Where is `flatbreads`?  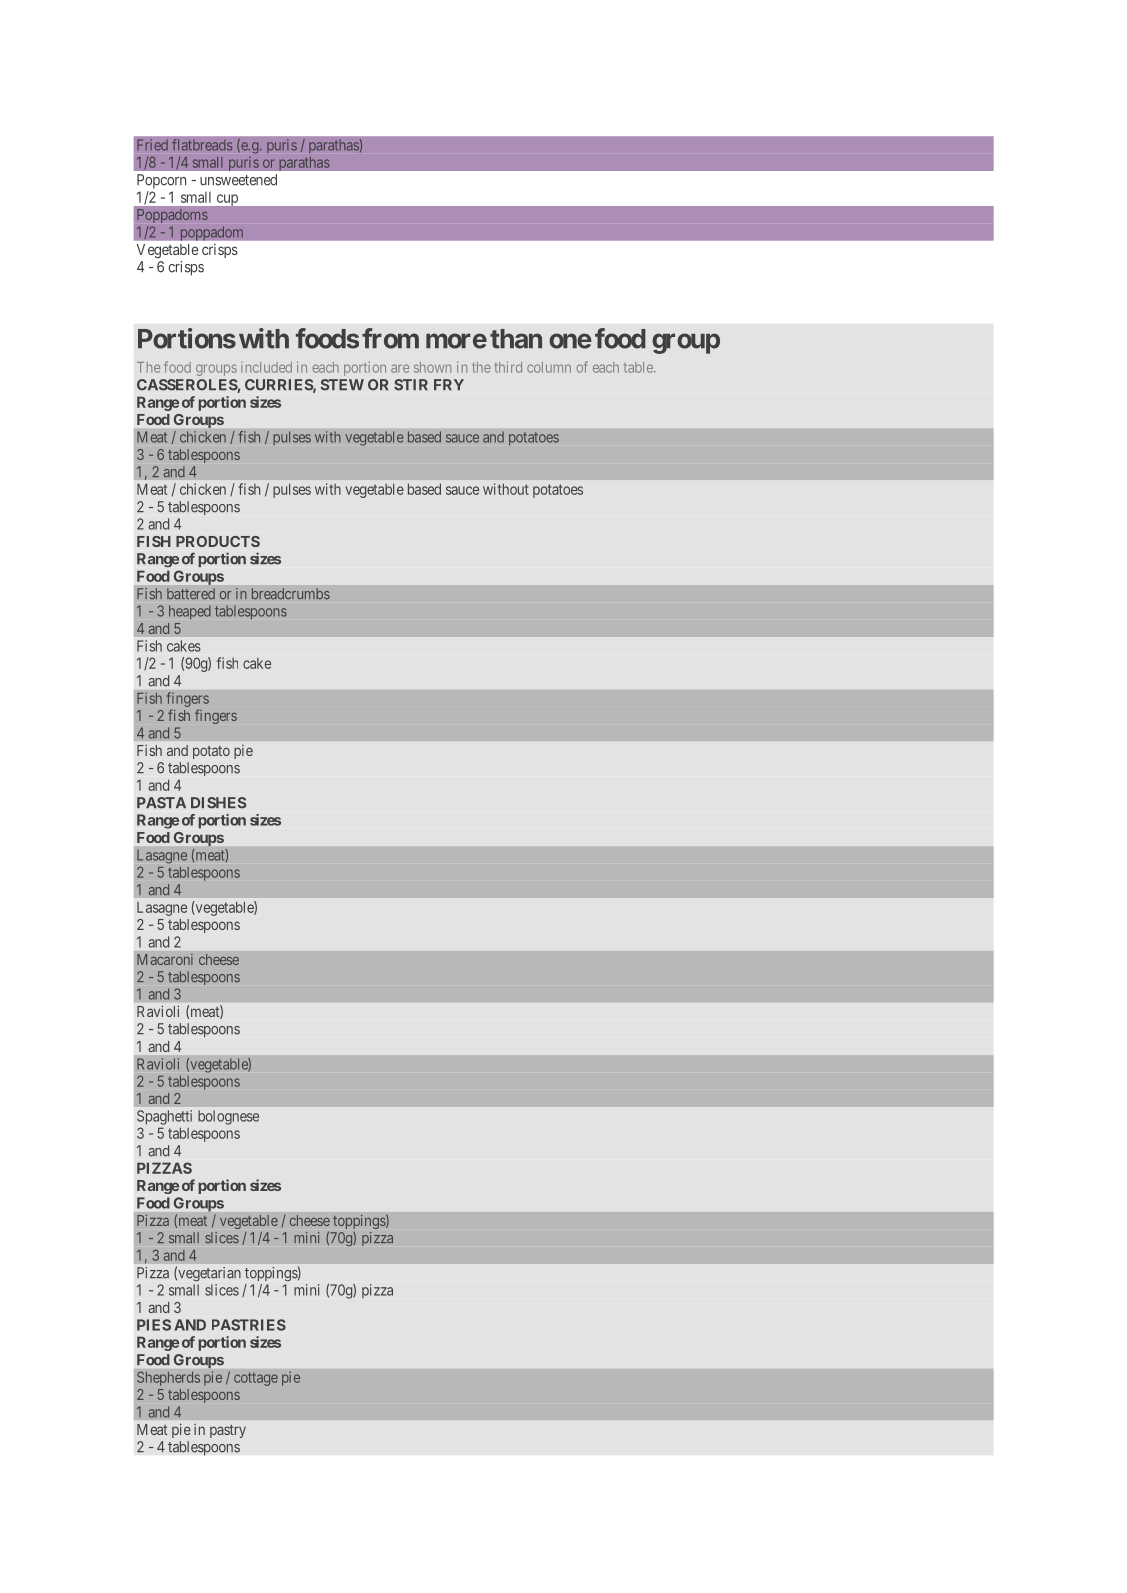 flatbreads is located at coordinates (202, 145).
